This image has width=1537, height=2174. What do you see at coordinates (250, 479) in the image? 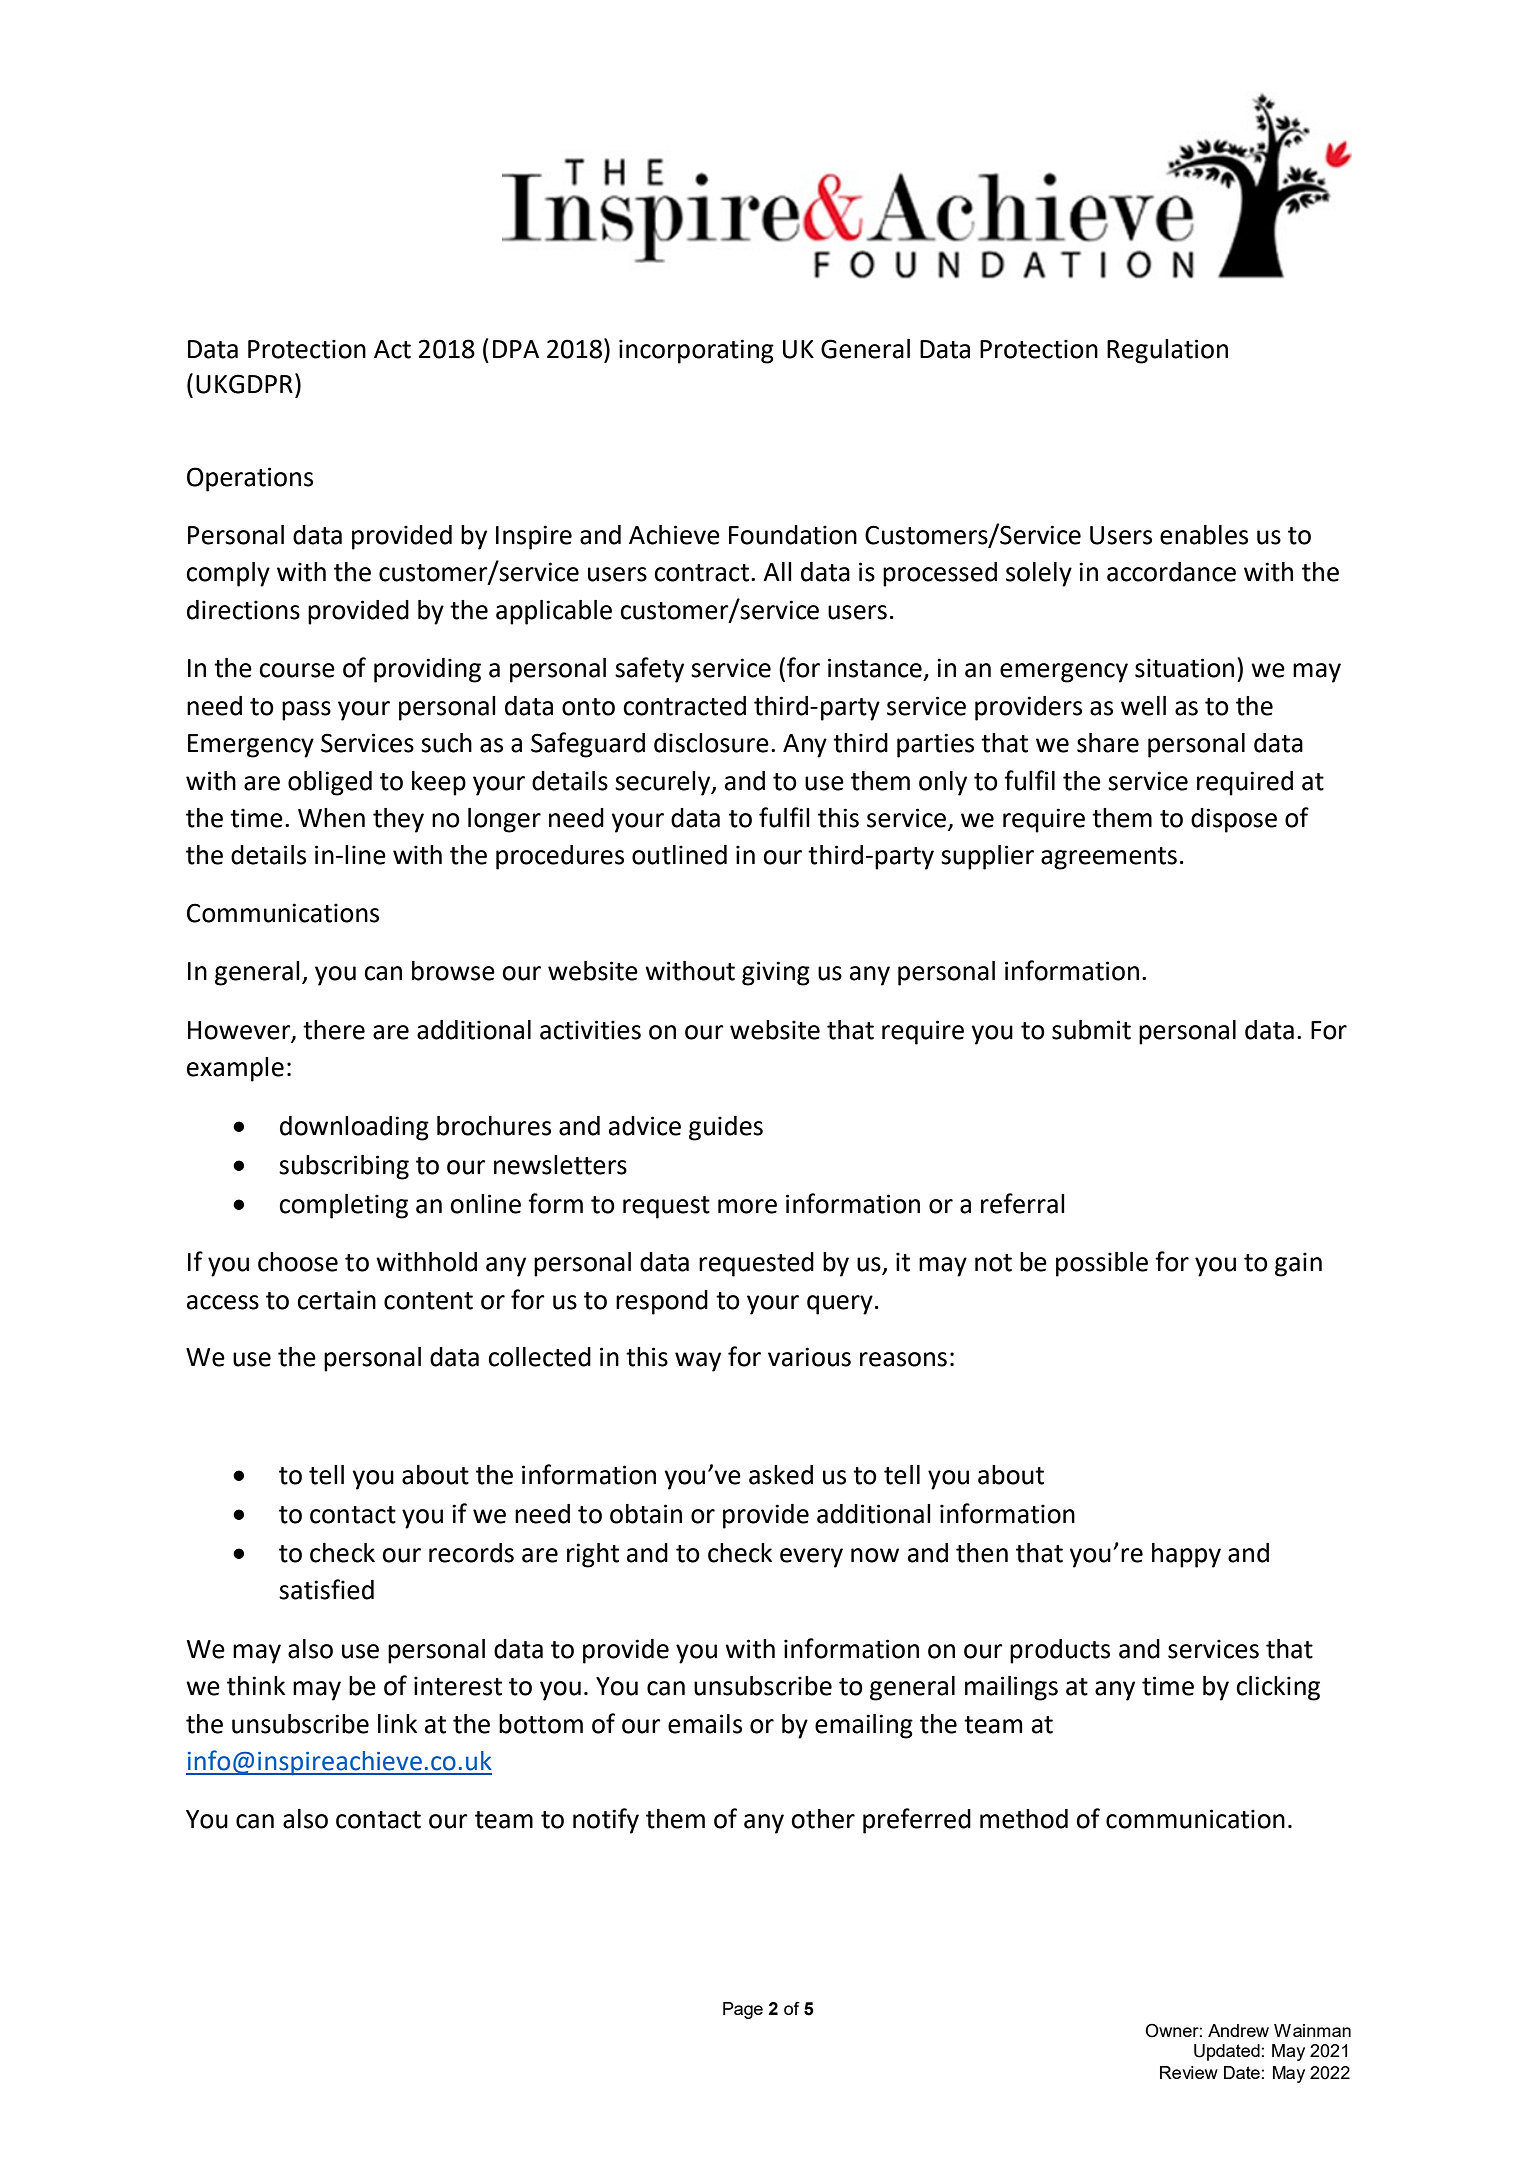
I see `Operations` at bounding box center [250, 479].
